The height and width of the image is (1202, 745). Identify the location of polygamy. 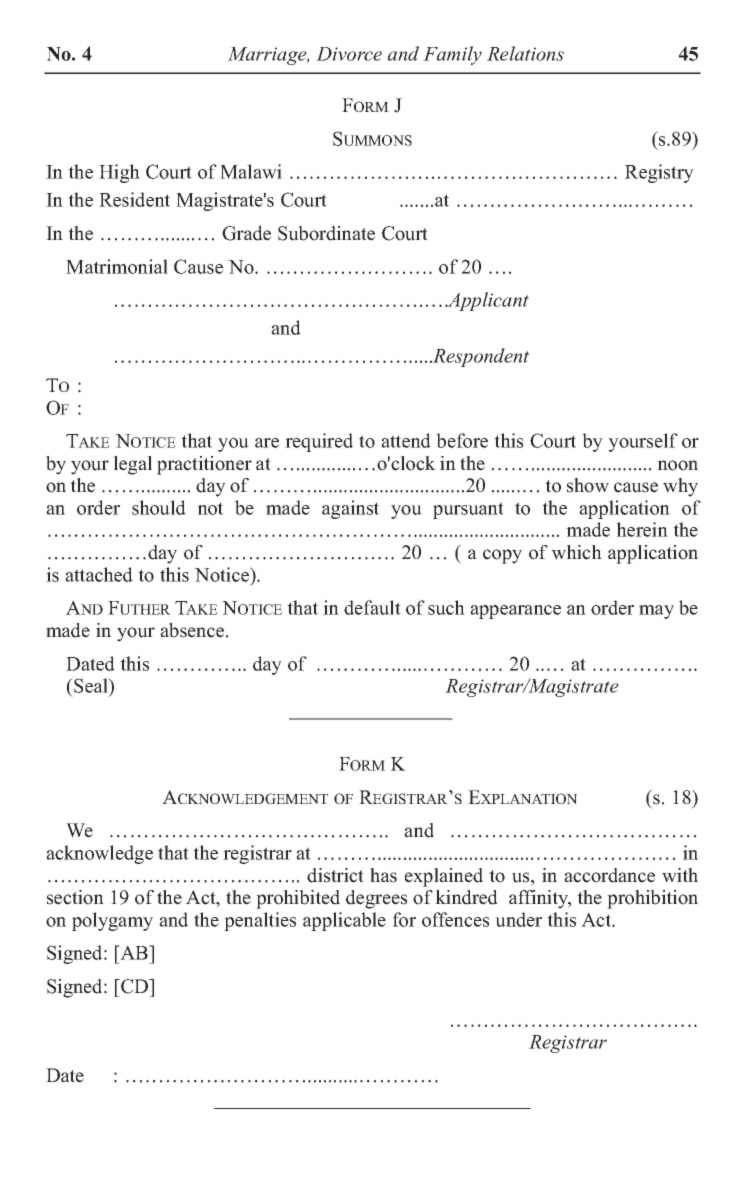
(112, 921).
